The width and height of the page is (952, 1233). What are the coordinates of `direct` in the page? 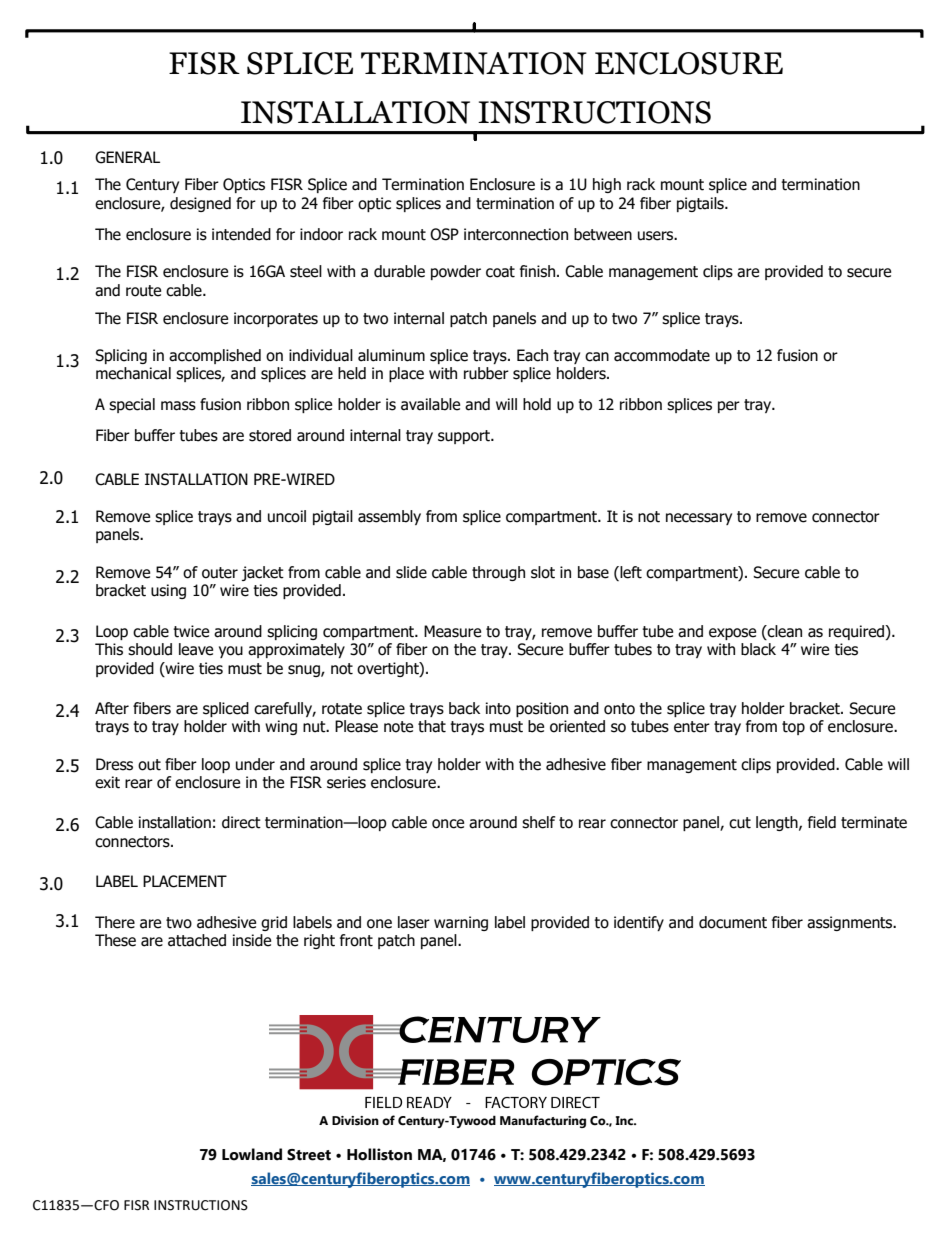 It's located at (241, 822).
